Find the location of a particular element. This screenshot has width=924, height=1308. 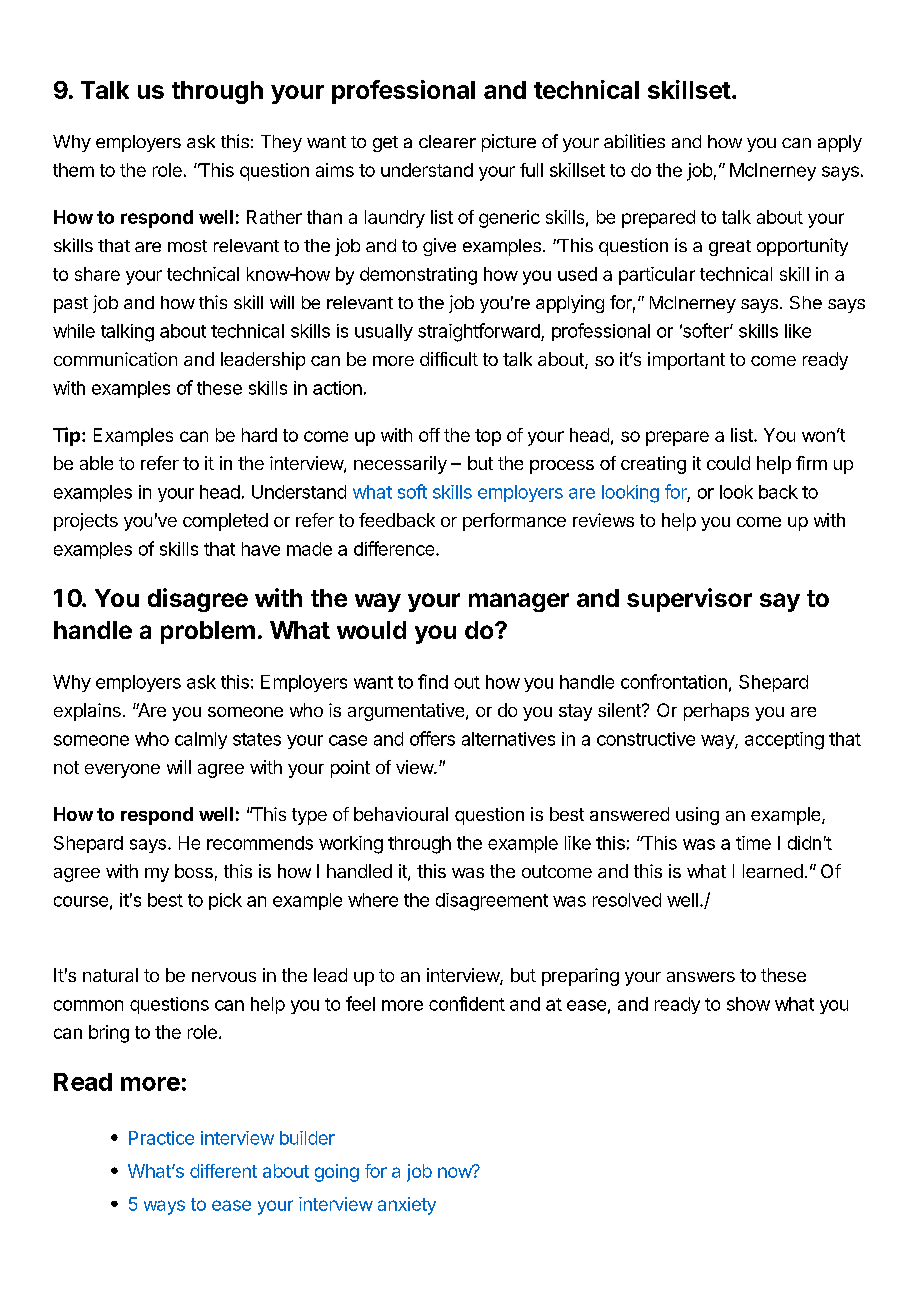

abilities is located at coordinates (634, 141).
